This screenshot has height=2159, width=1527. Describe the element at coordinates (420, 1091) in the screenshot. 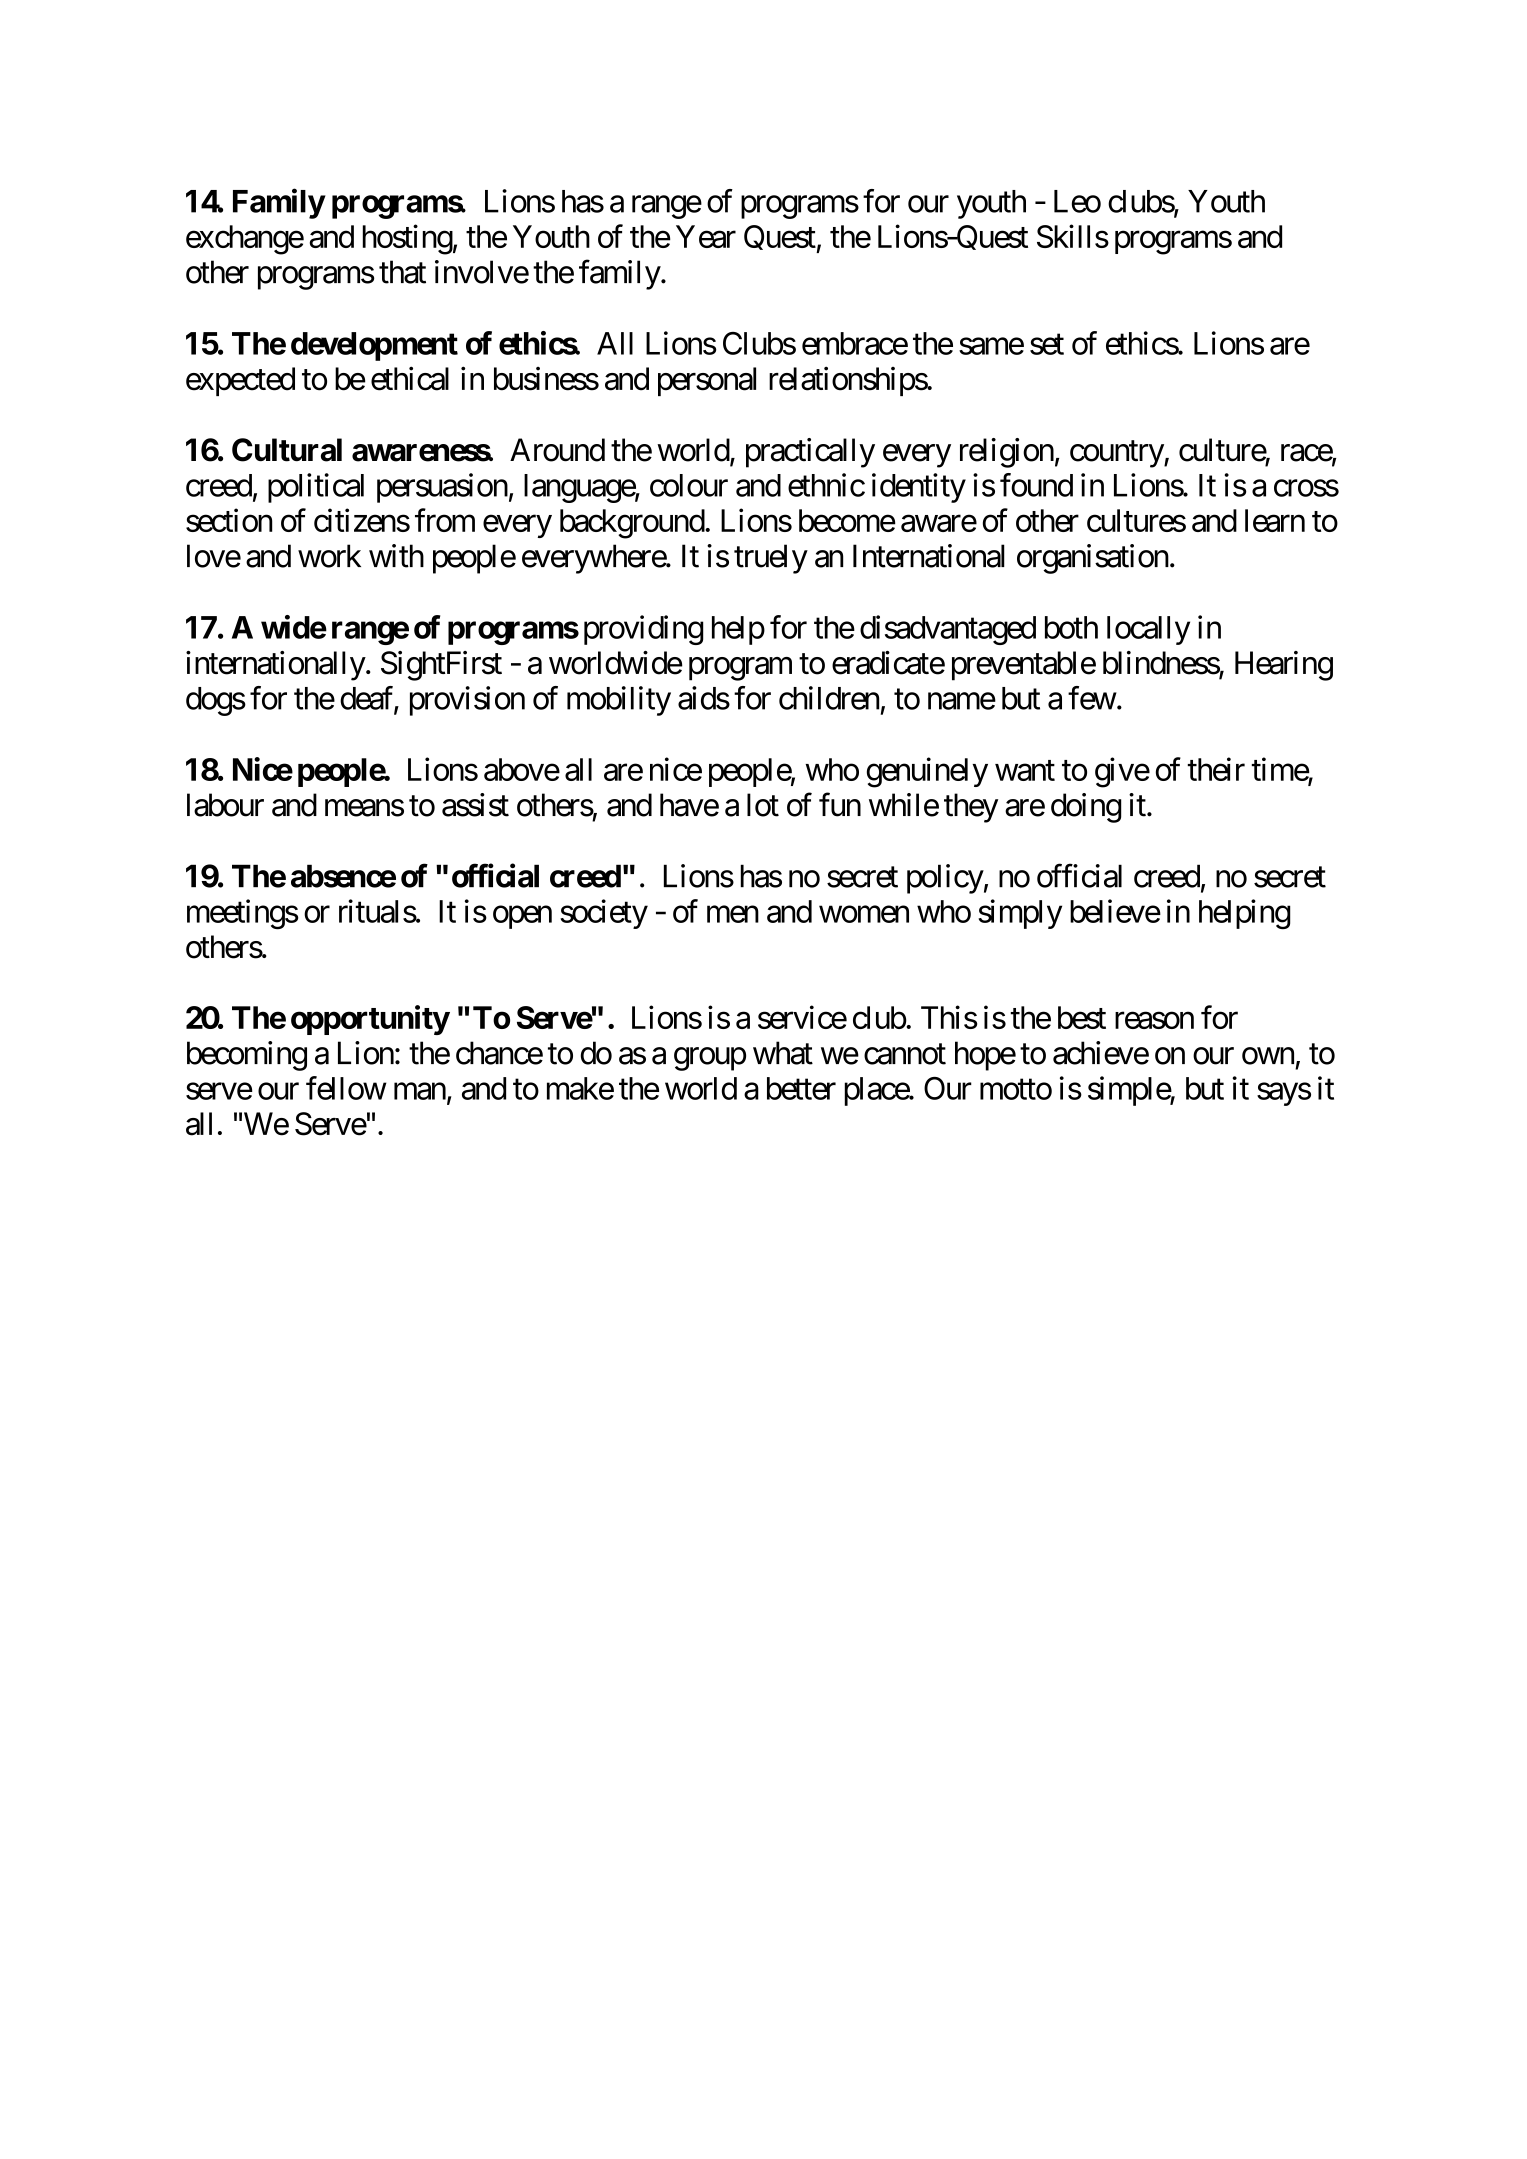

I see `man` at that location.
